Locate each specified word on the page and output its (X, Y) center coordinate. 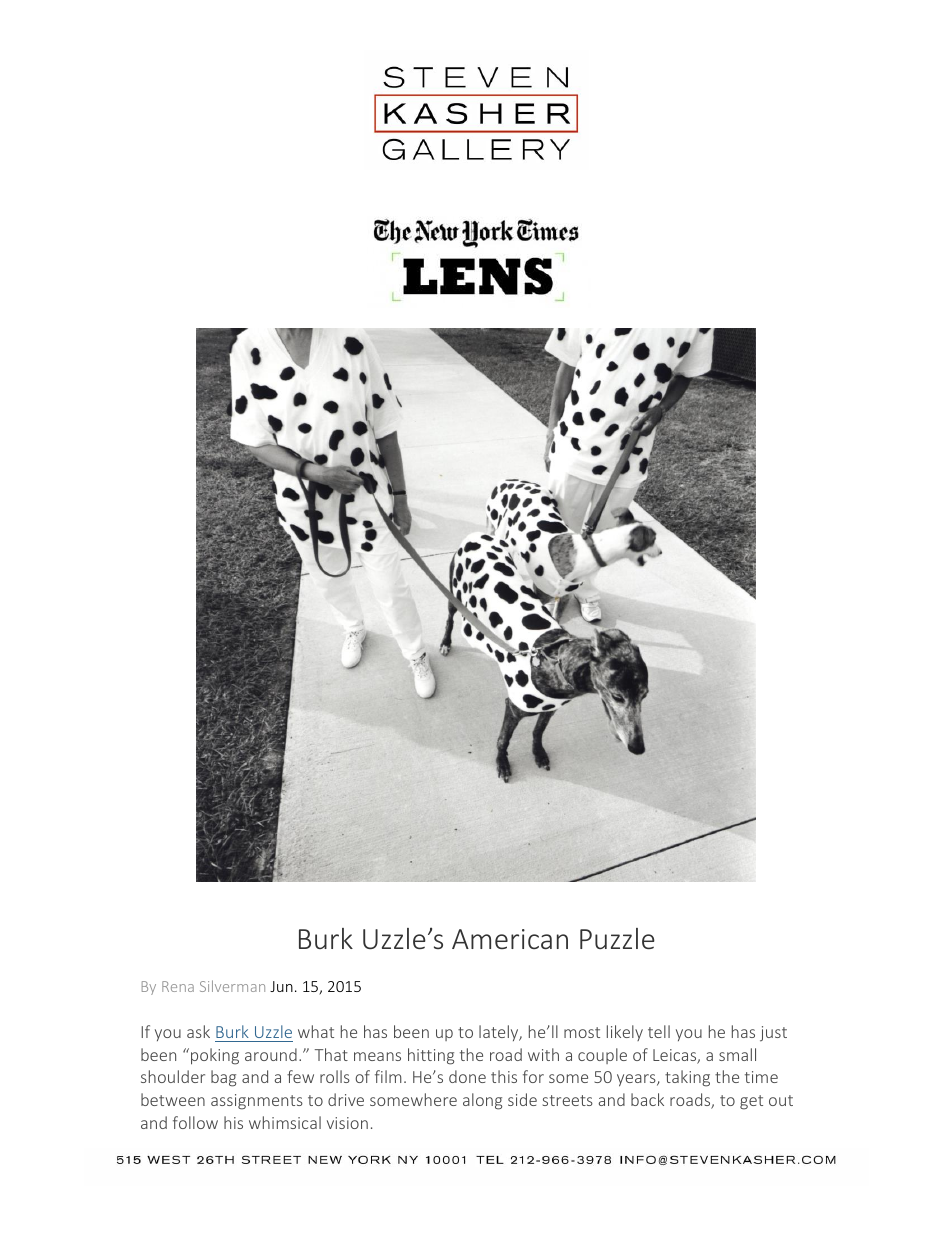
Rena (178, 986)
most (582, 1032)
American (510, 939)
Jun (281, 986)
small (737, 1054)
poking (215, 1056)
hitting (431, 1056)
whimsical (285, 1122)
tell (659, 1031)
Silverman (232, 986)
